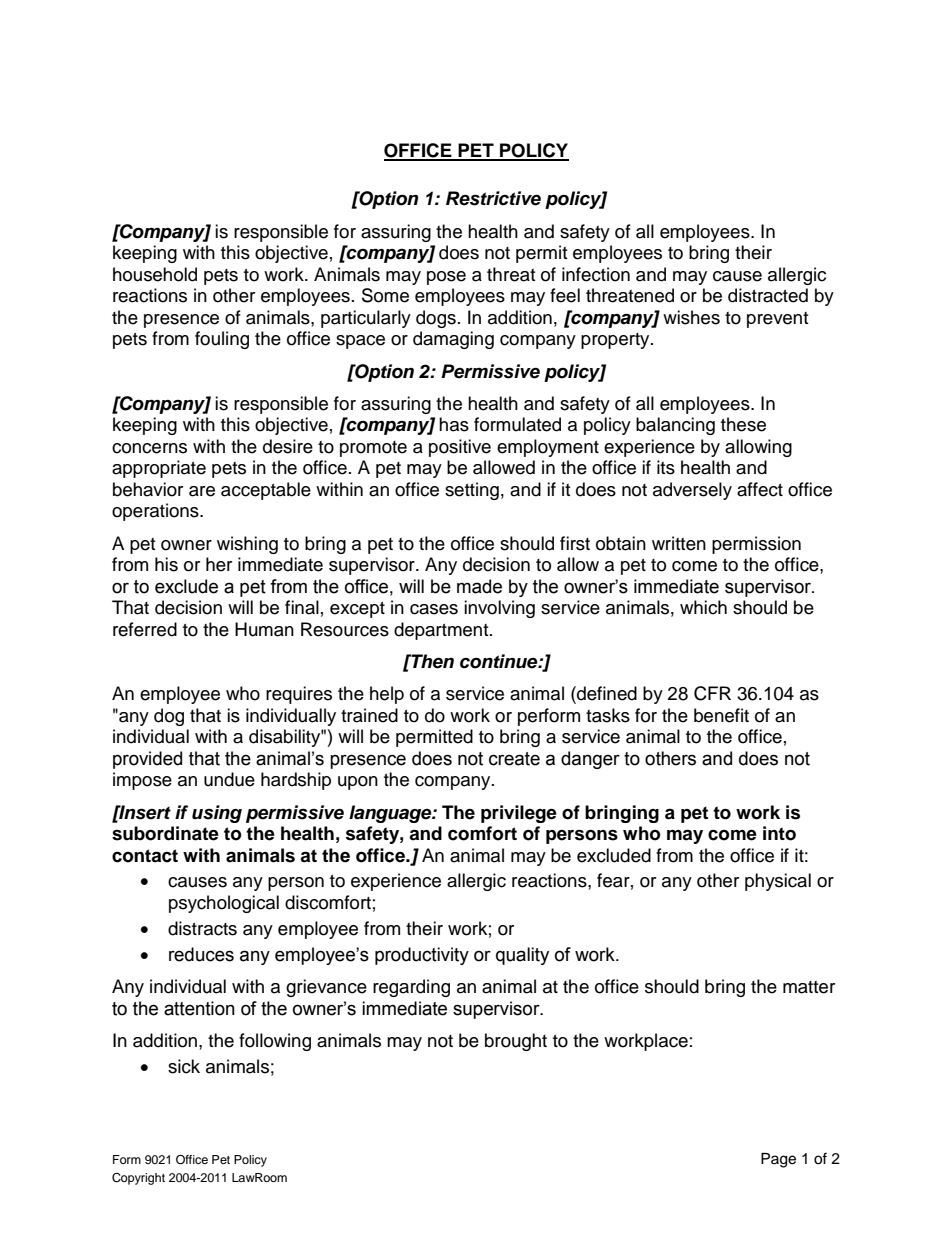  I want to click on brought, so click(516, 1042).
